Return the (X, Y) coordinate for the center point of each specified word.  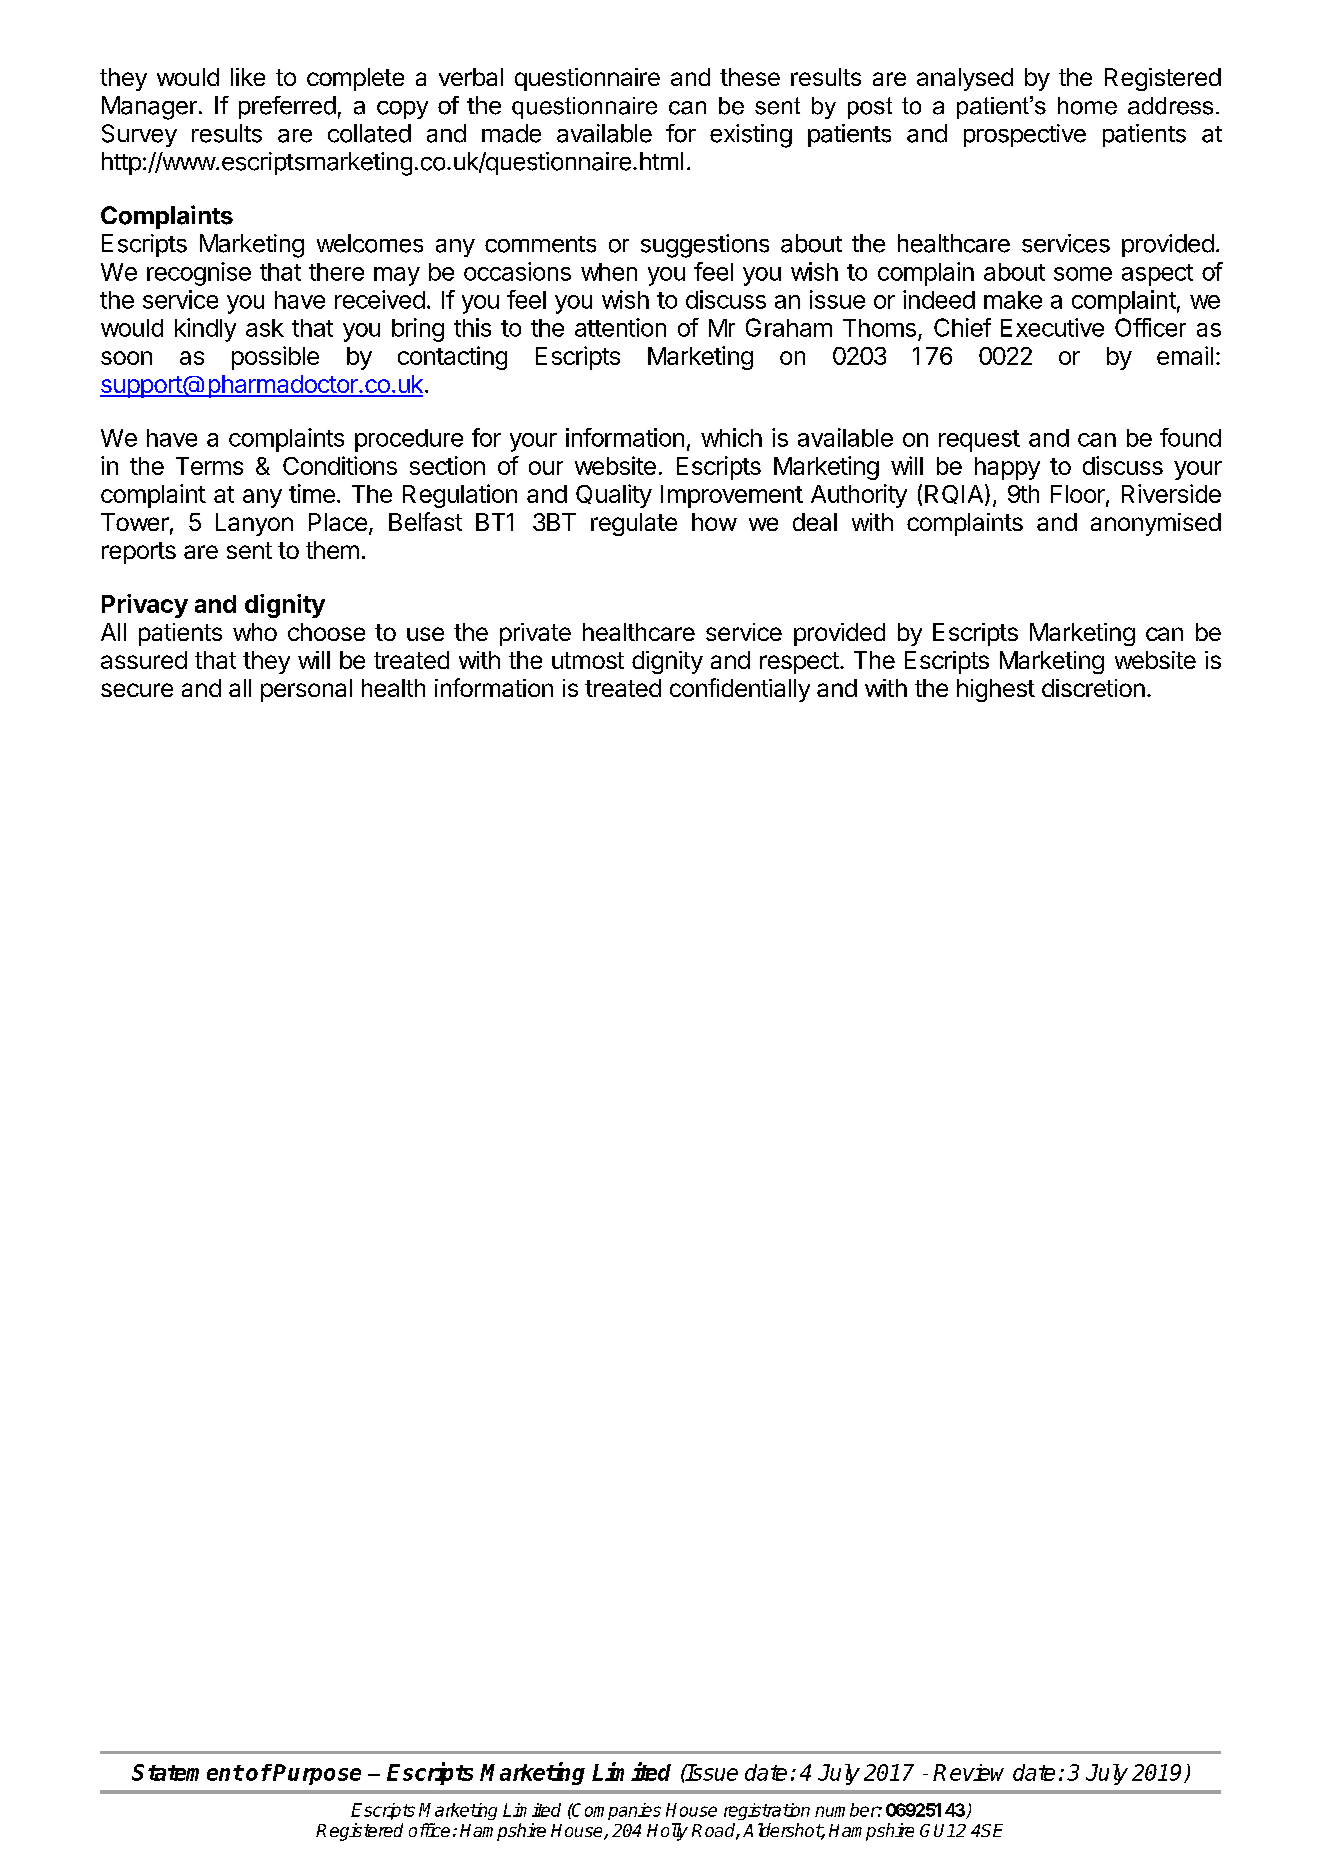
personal (306, 690)
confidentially (740, 690)
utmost (588, 660)
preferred (287, 107)
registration (767, 1811)
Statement (187, 1772)
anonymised (1156, 524)
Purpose (317, 1774)
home (1087, 106)
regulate (634, 524)
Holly (667, 1832)
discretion (1093, 688)
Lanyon (254, 524)
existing (751, 136)
